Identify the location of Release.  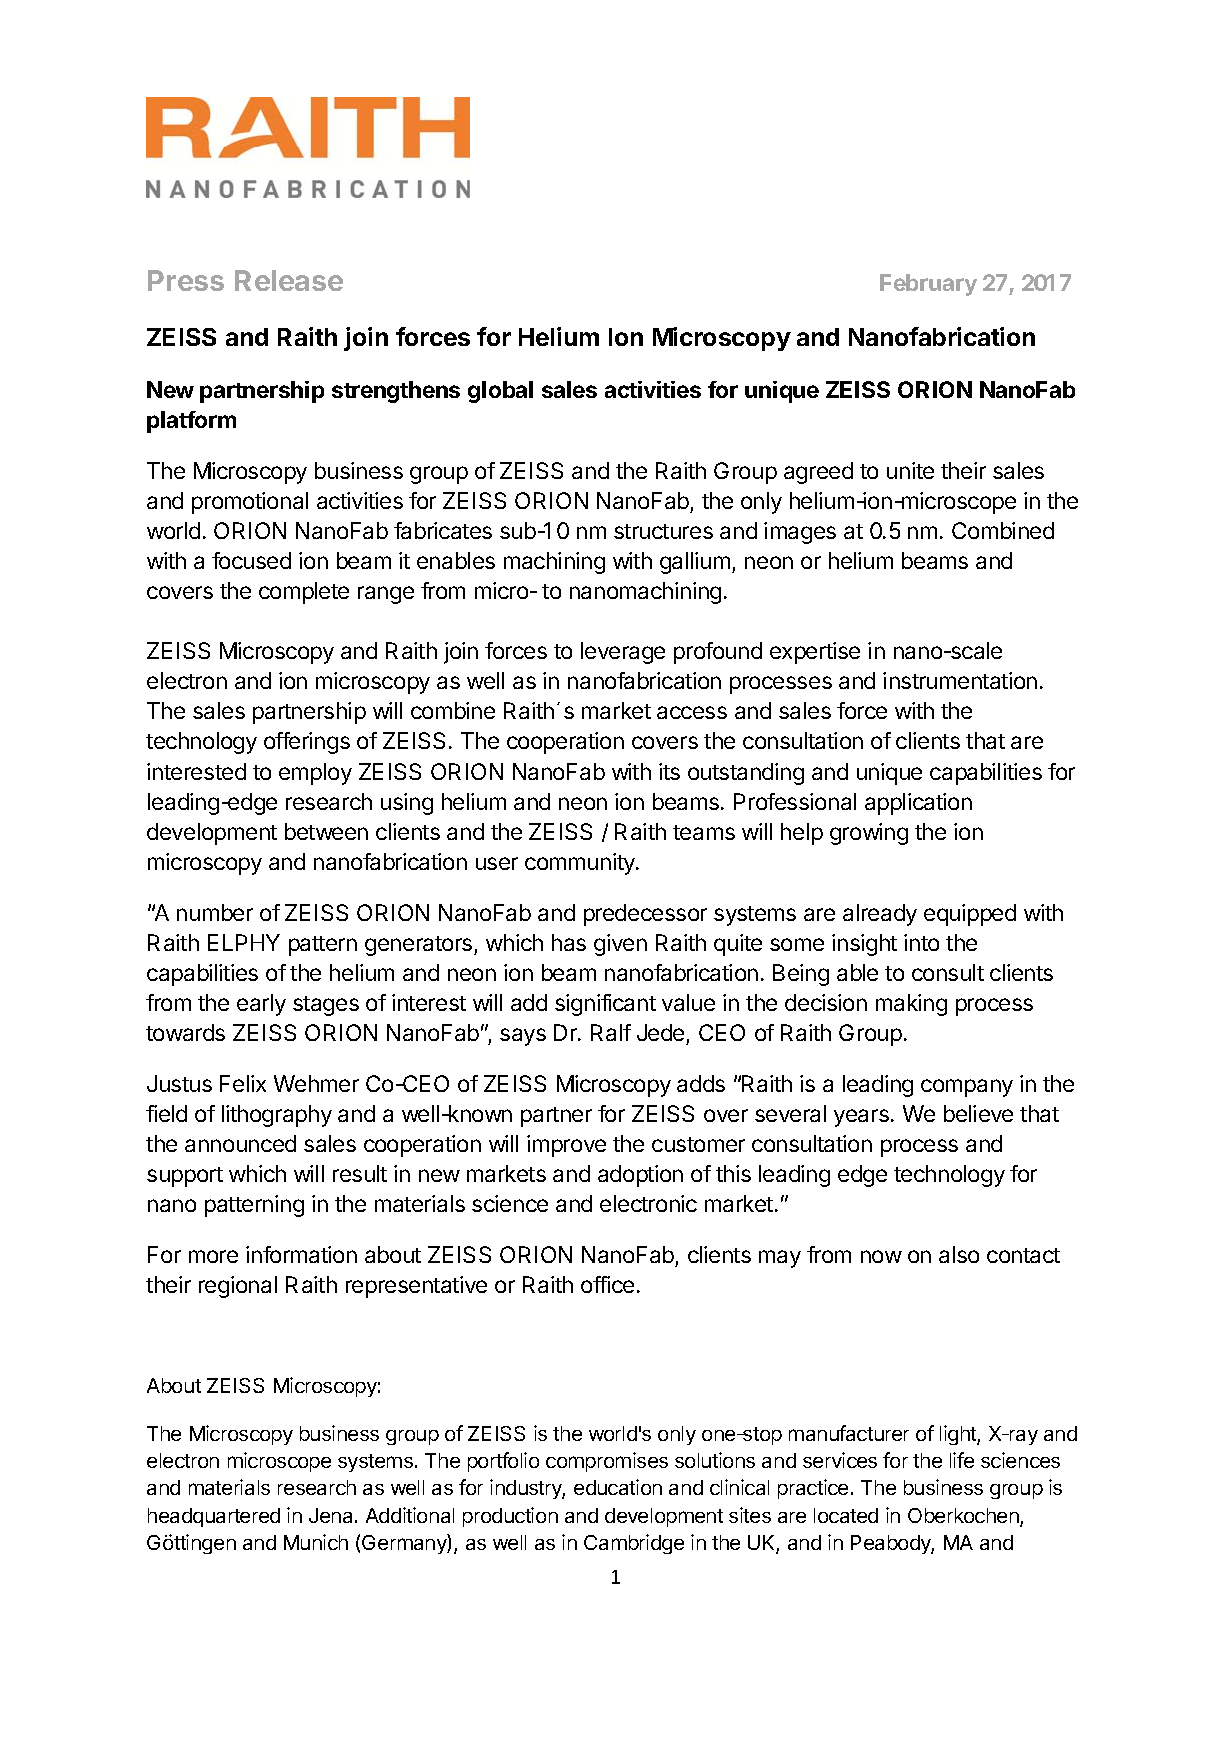
(289, 280).
